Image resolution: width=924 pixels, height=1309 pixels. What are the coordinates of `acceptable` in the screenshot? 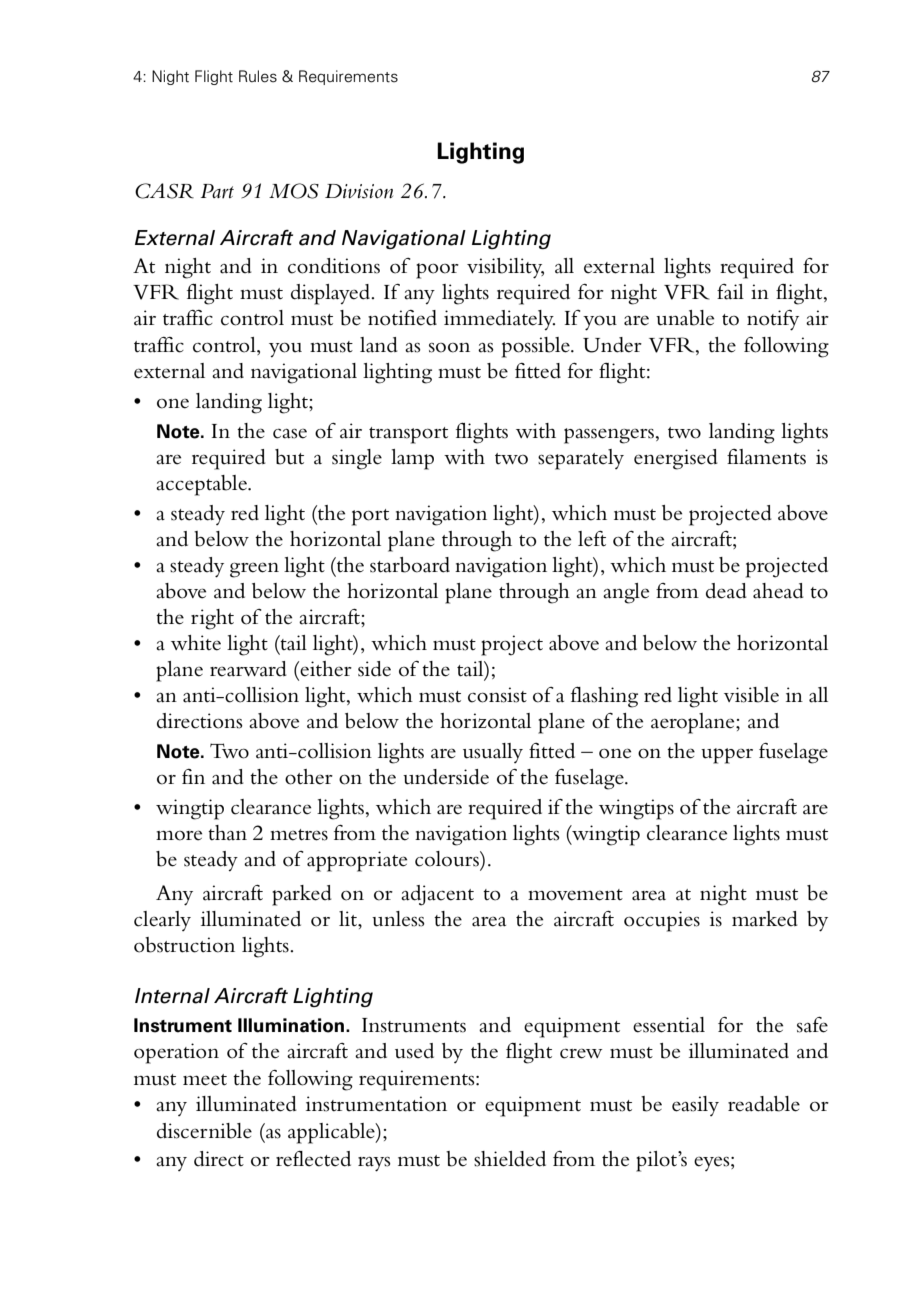 It's located at (202, 485).
